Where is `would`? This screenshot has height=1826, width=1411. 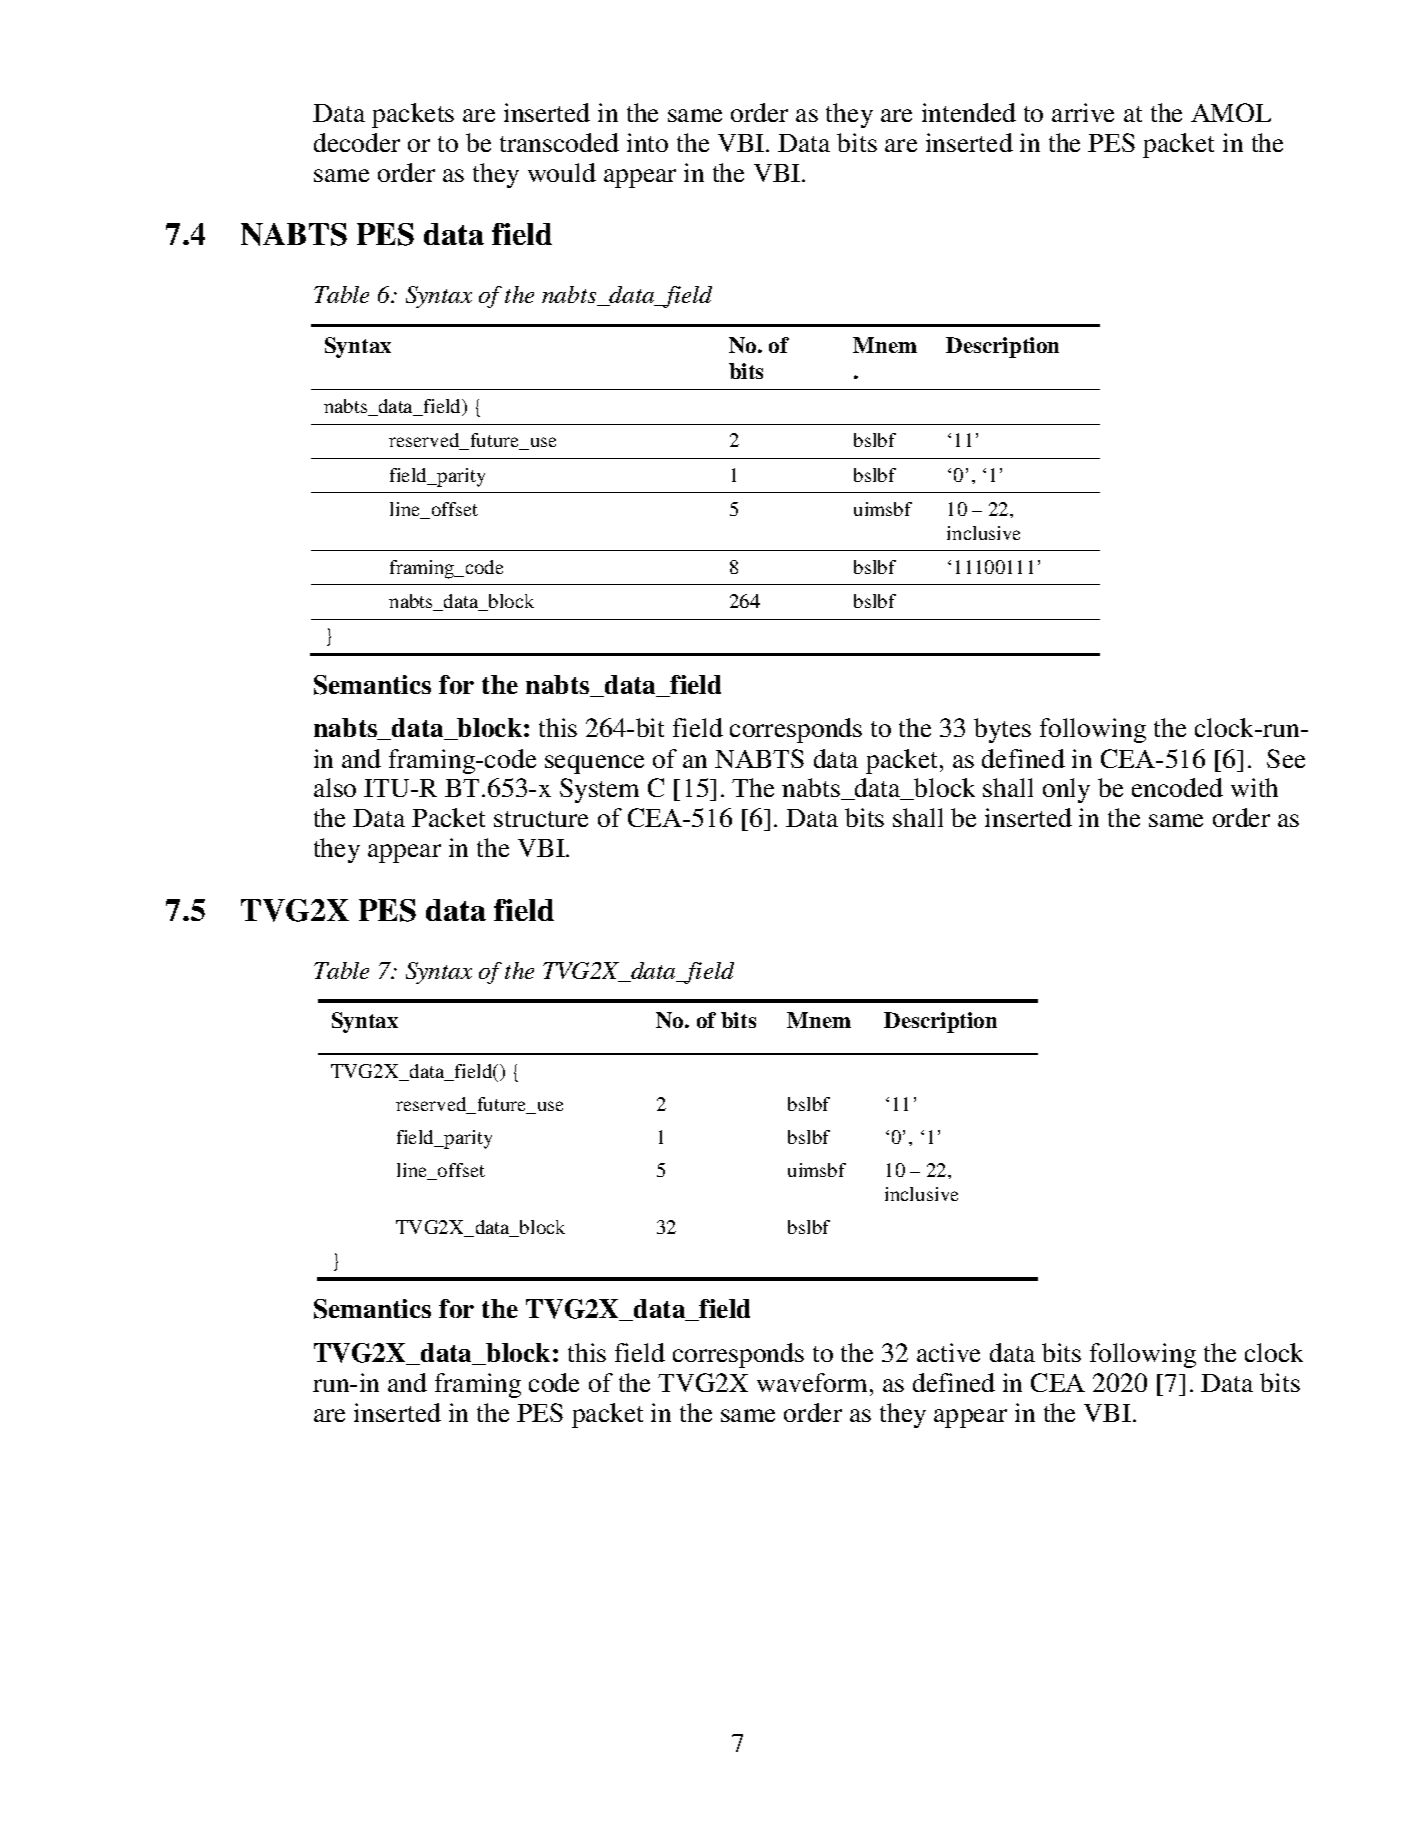 would is located at coordinates (562, 172).
